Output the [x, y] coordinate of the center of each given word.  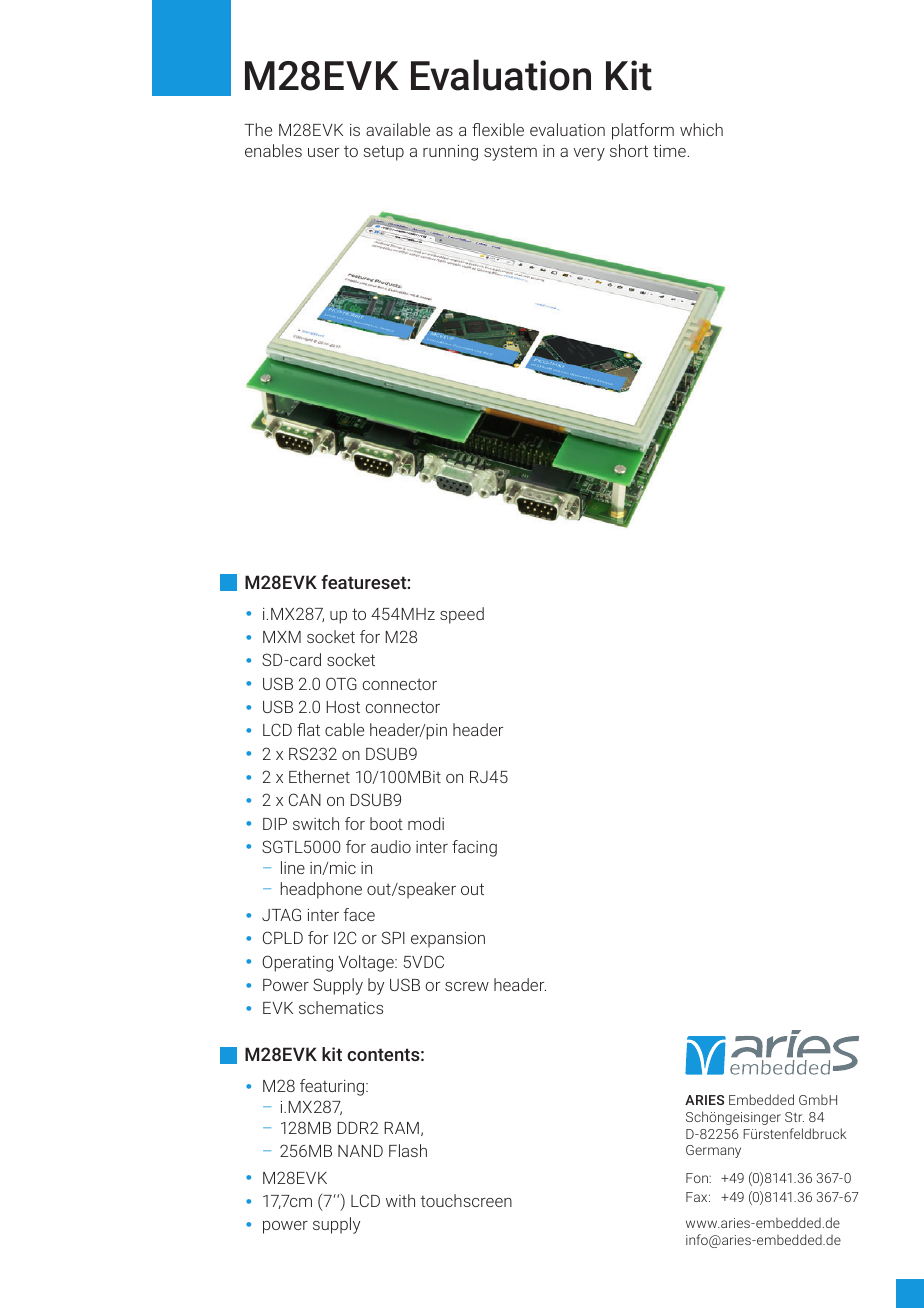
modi [426, 823]
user [323, 152]
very [589, 154]
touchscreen [466, 1200]
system [510, 153]
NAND [360, 1151]
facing [474, 848]
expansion [448, 940]
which [701, 129]
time [669, 151]
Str [794, 1117]
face [359, 914]
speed [462, 615]
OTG [341, 683]
